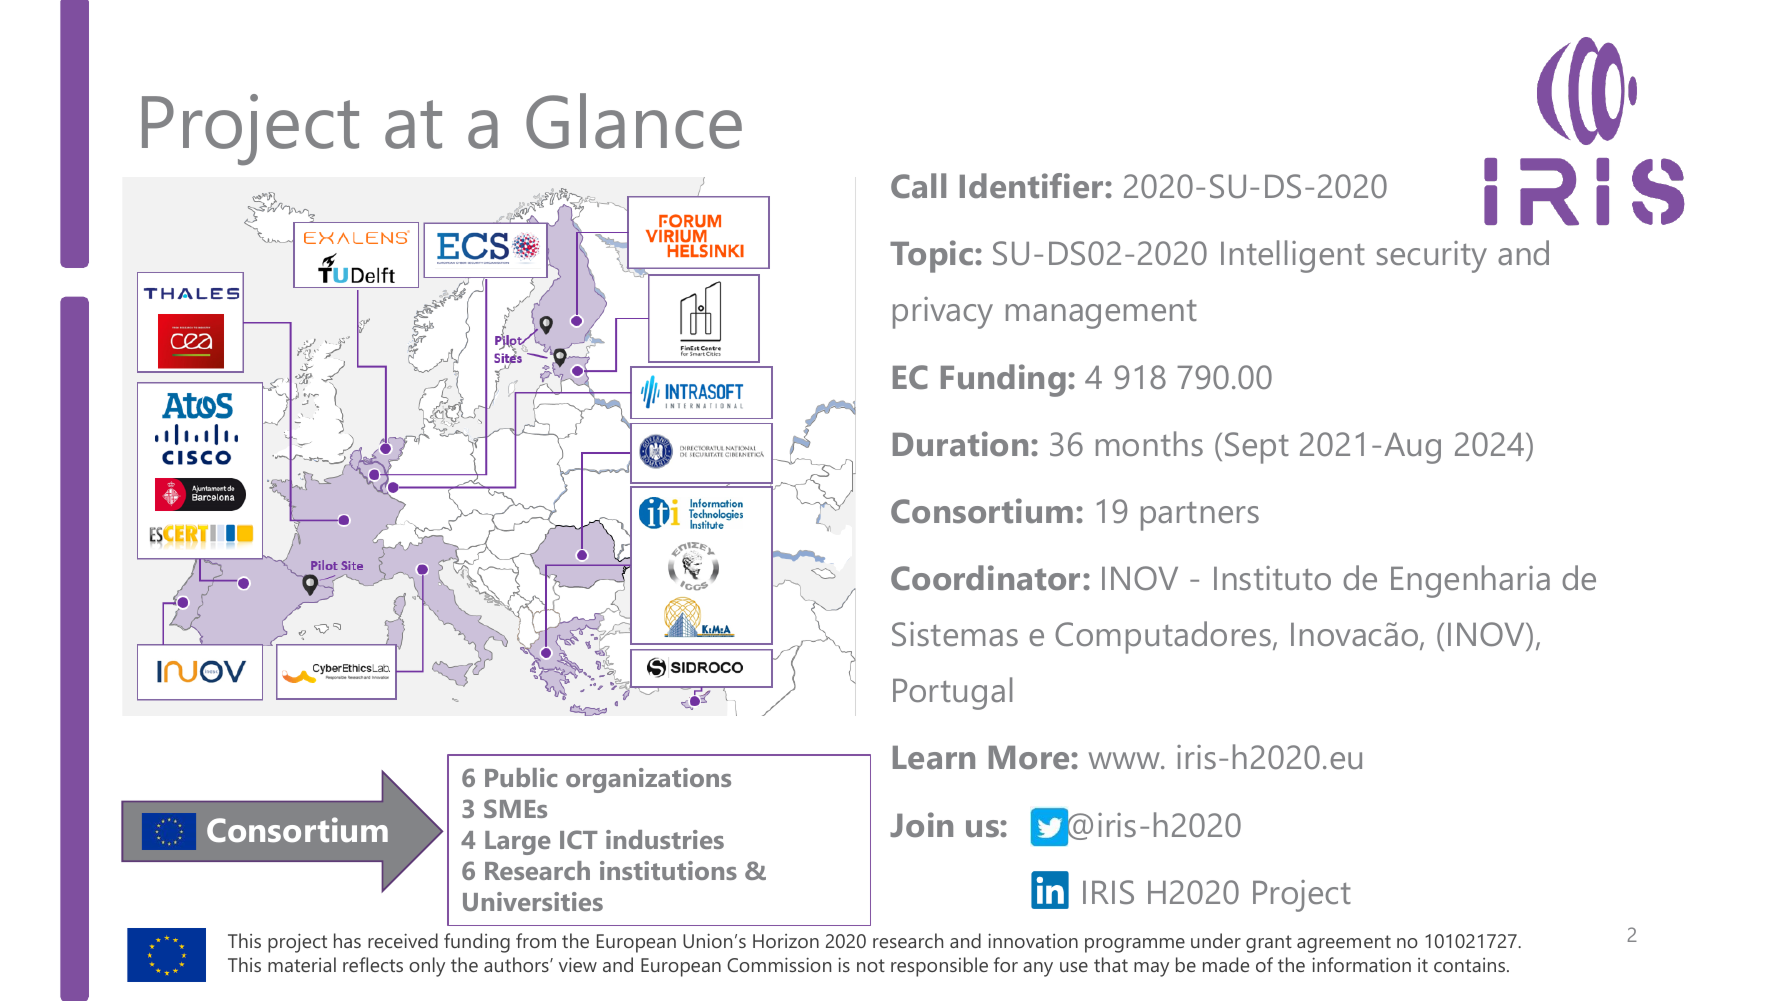 This image has width=1780, height=1001. I want to click on Call, so click(918, 185).
